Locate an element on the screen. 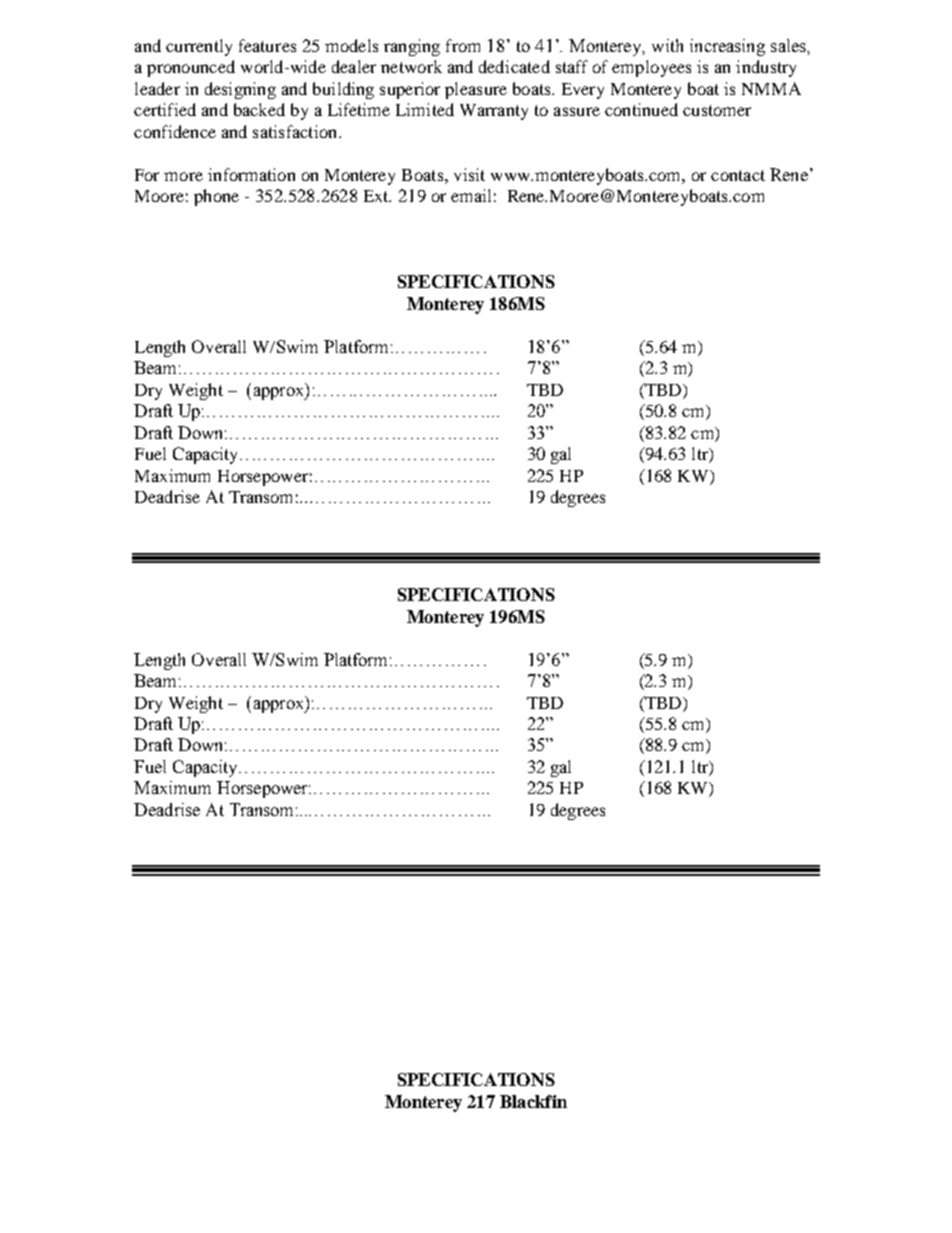 Image resolution: width=952 pixels, height=1233 pixels. pleasure is located at coordinates (476, 90).
